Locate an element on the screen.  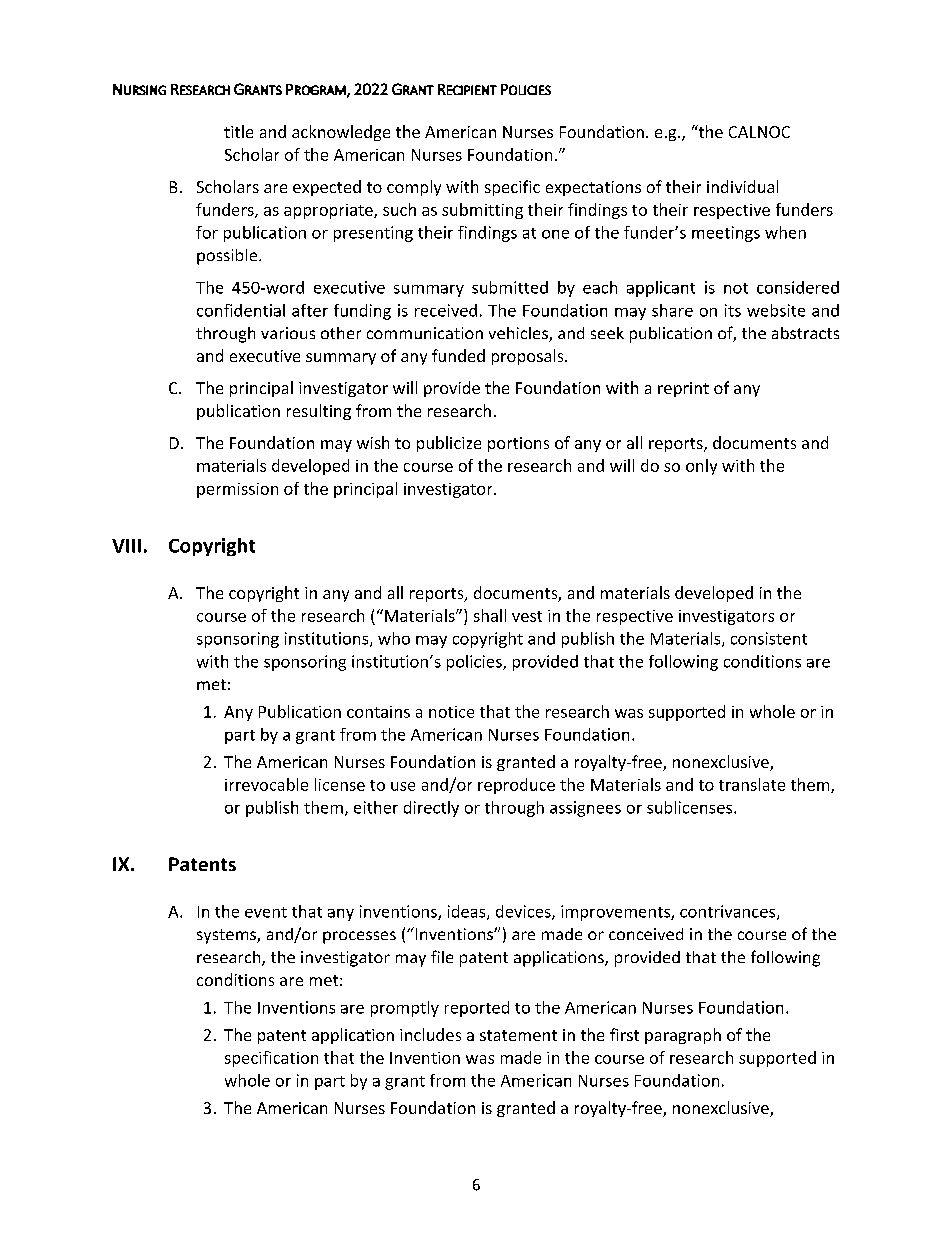
permission is located at coordinates (237, 490).
